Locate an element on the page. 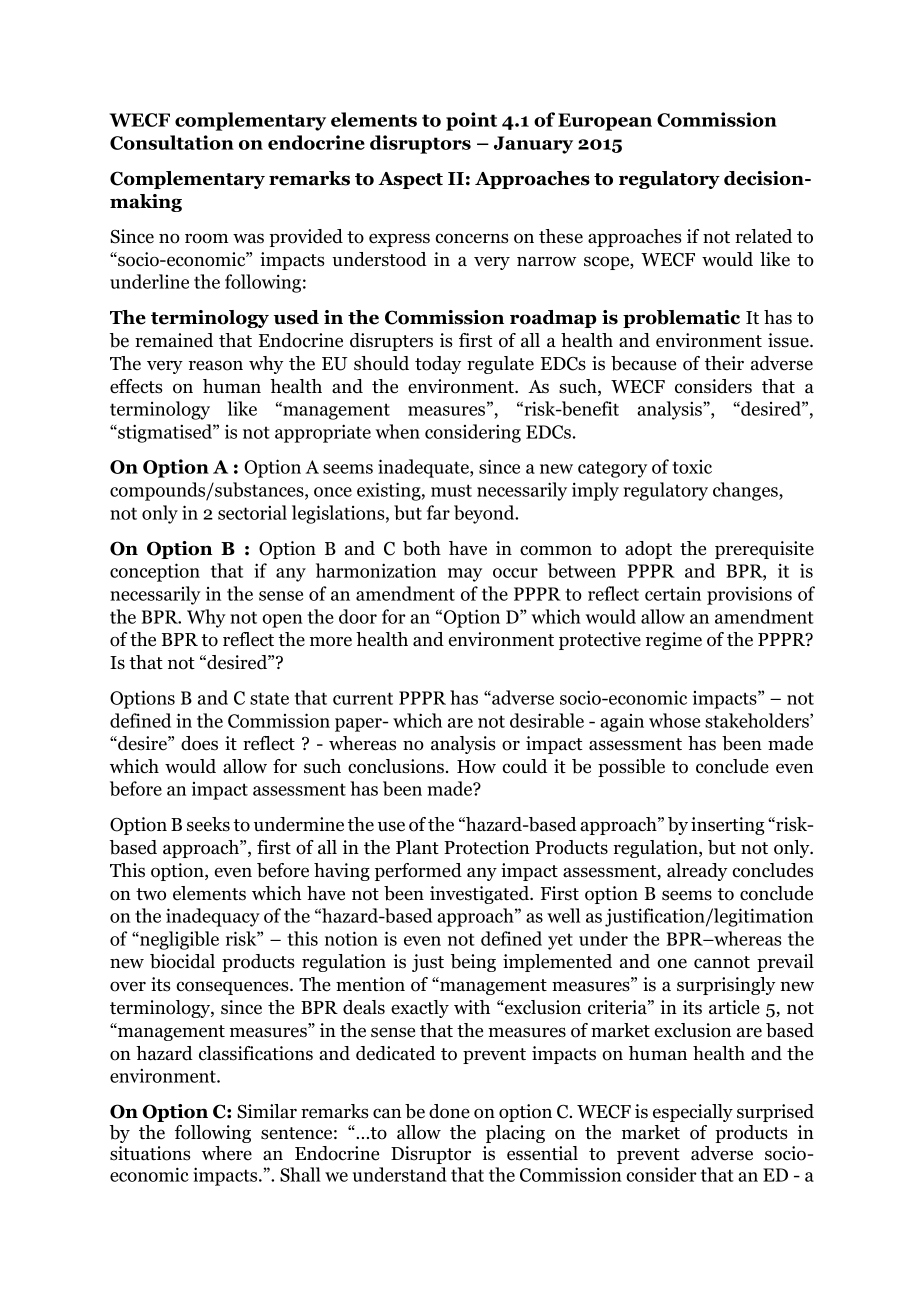  Protection is located at coordinates (486, 847).
